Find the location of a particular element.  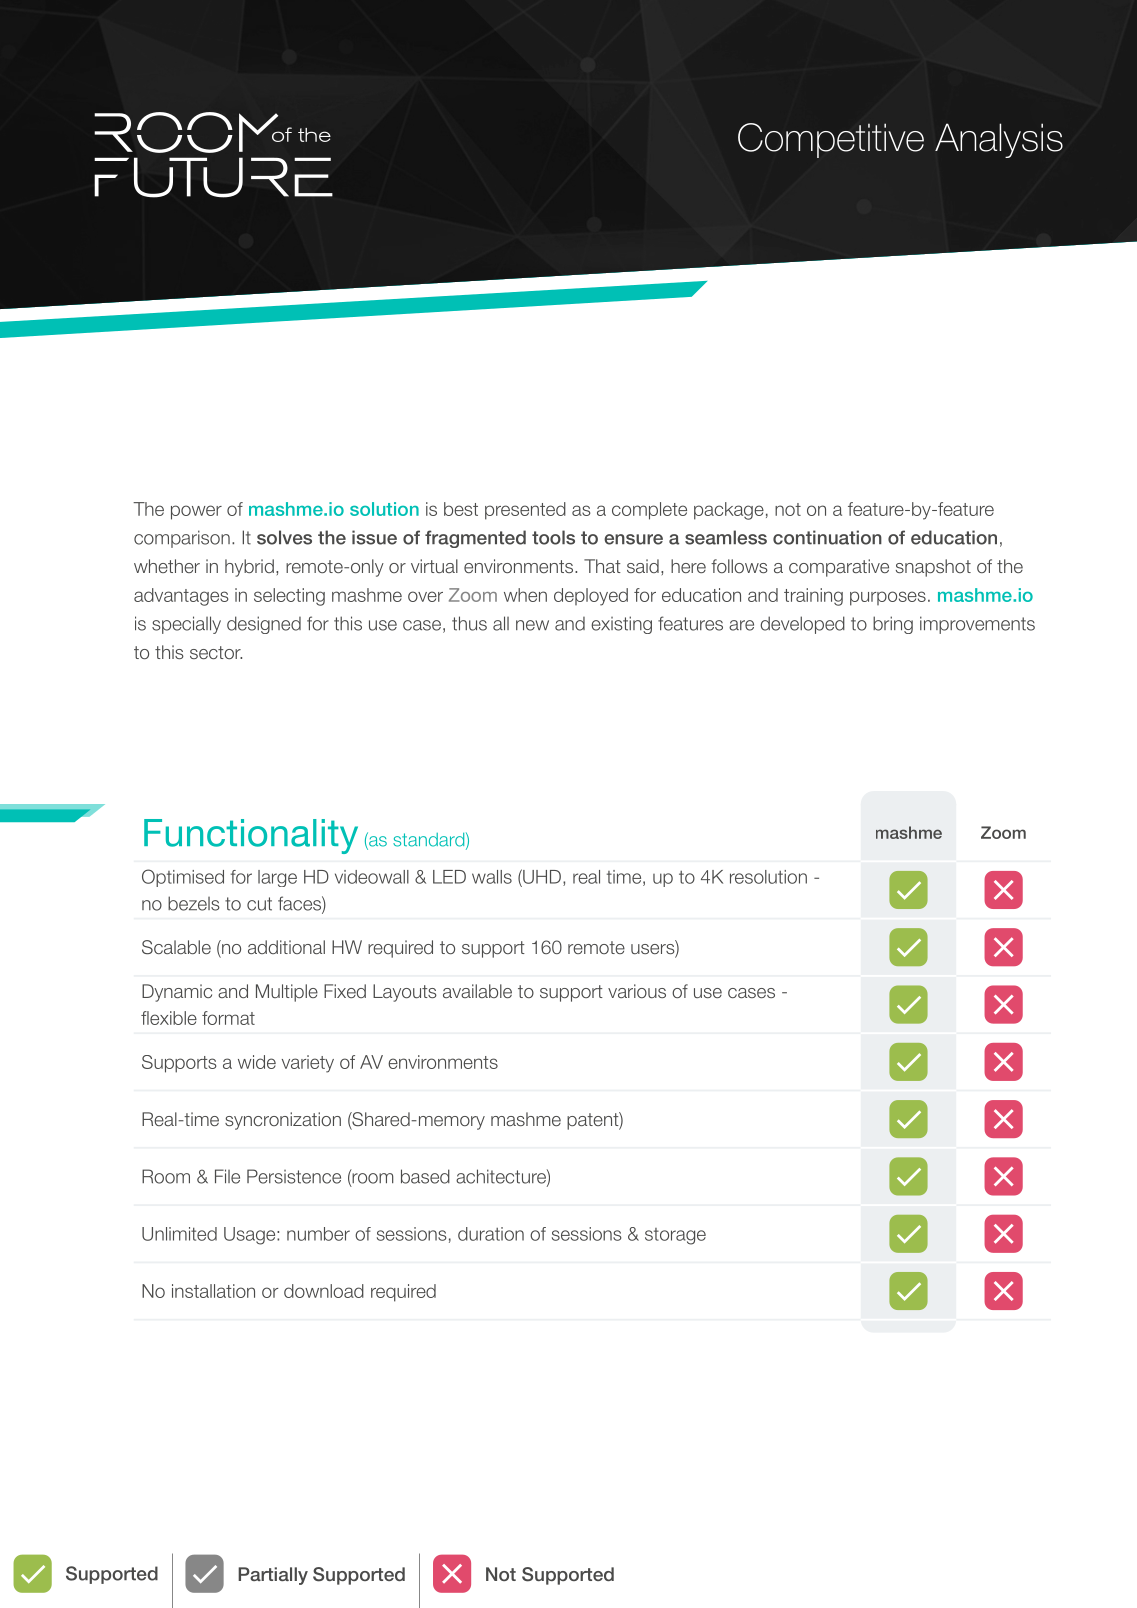

large is located at coordinates (277, 878).
